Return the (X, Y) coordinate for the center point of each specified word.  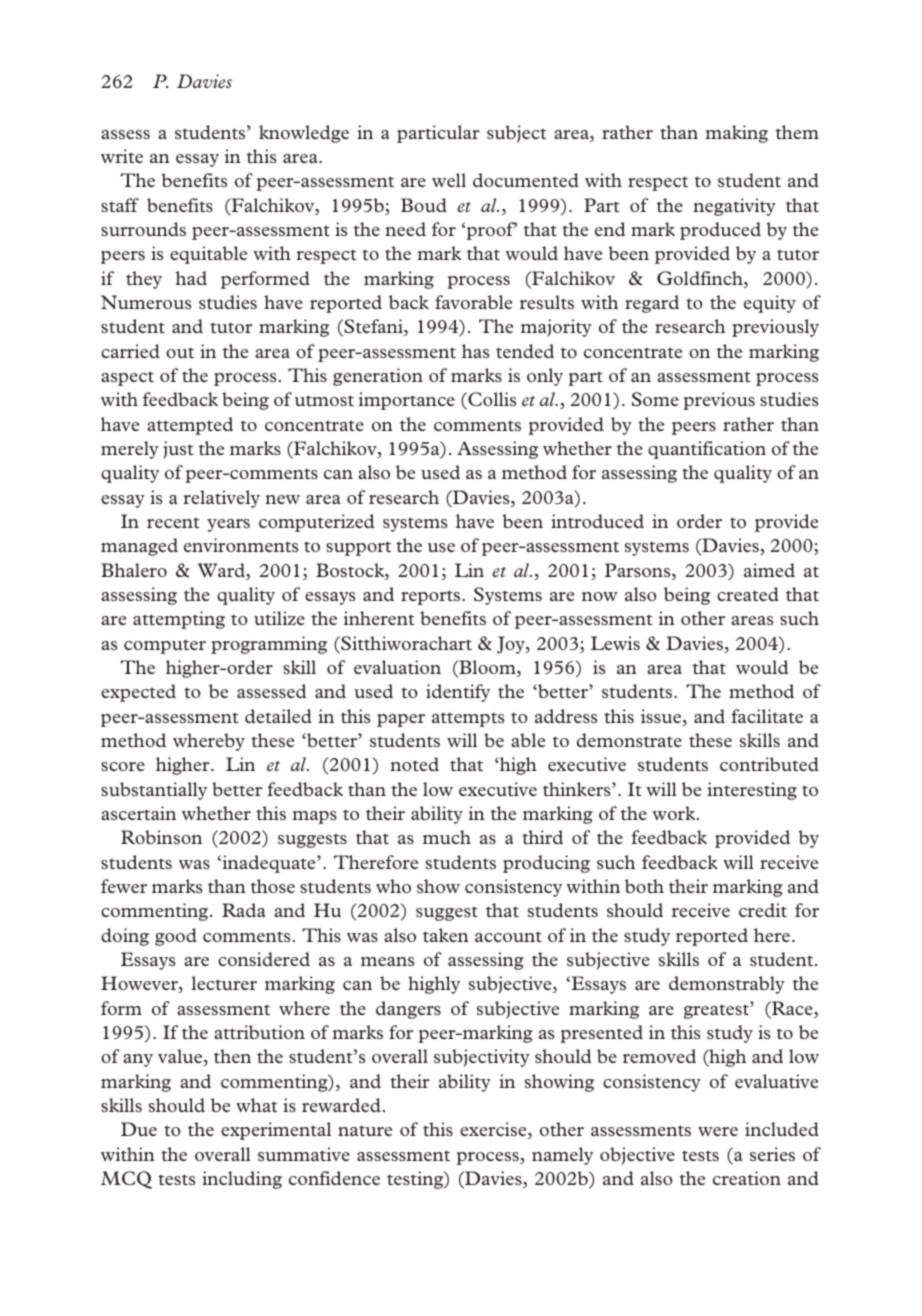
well (449, 180)
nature (365, 1130)
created (748, 594)
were (718, 1131)
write (122, 156)
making (736, 134)
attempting (179, 620)
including (242, 1180)
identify (458, 693)
